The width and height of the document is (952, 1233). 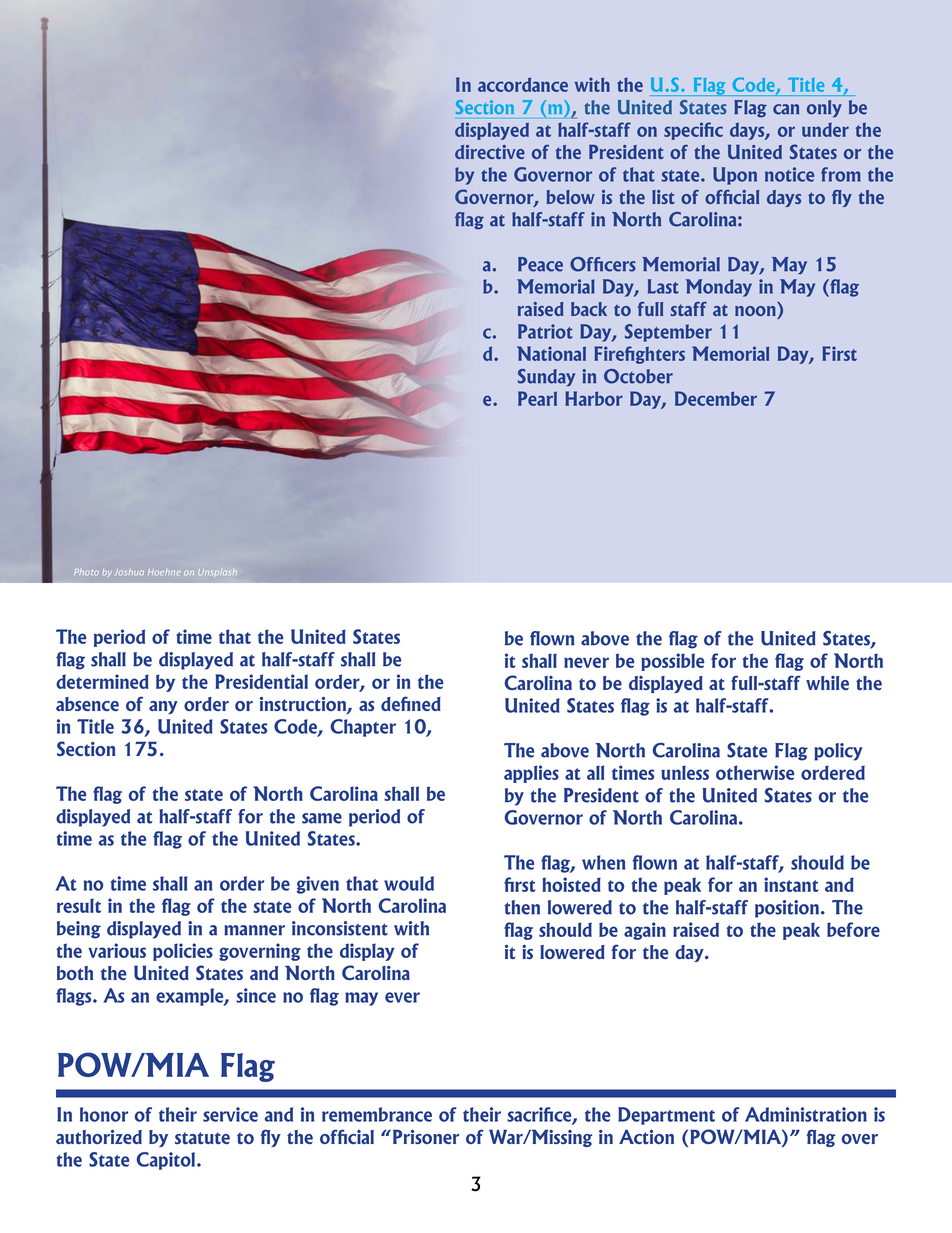 I want to click on applies, so click(x=531, y=774).
